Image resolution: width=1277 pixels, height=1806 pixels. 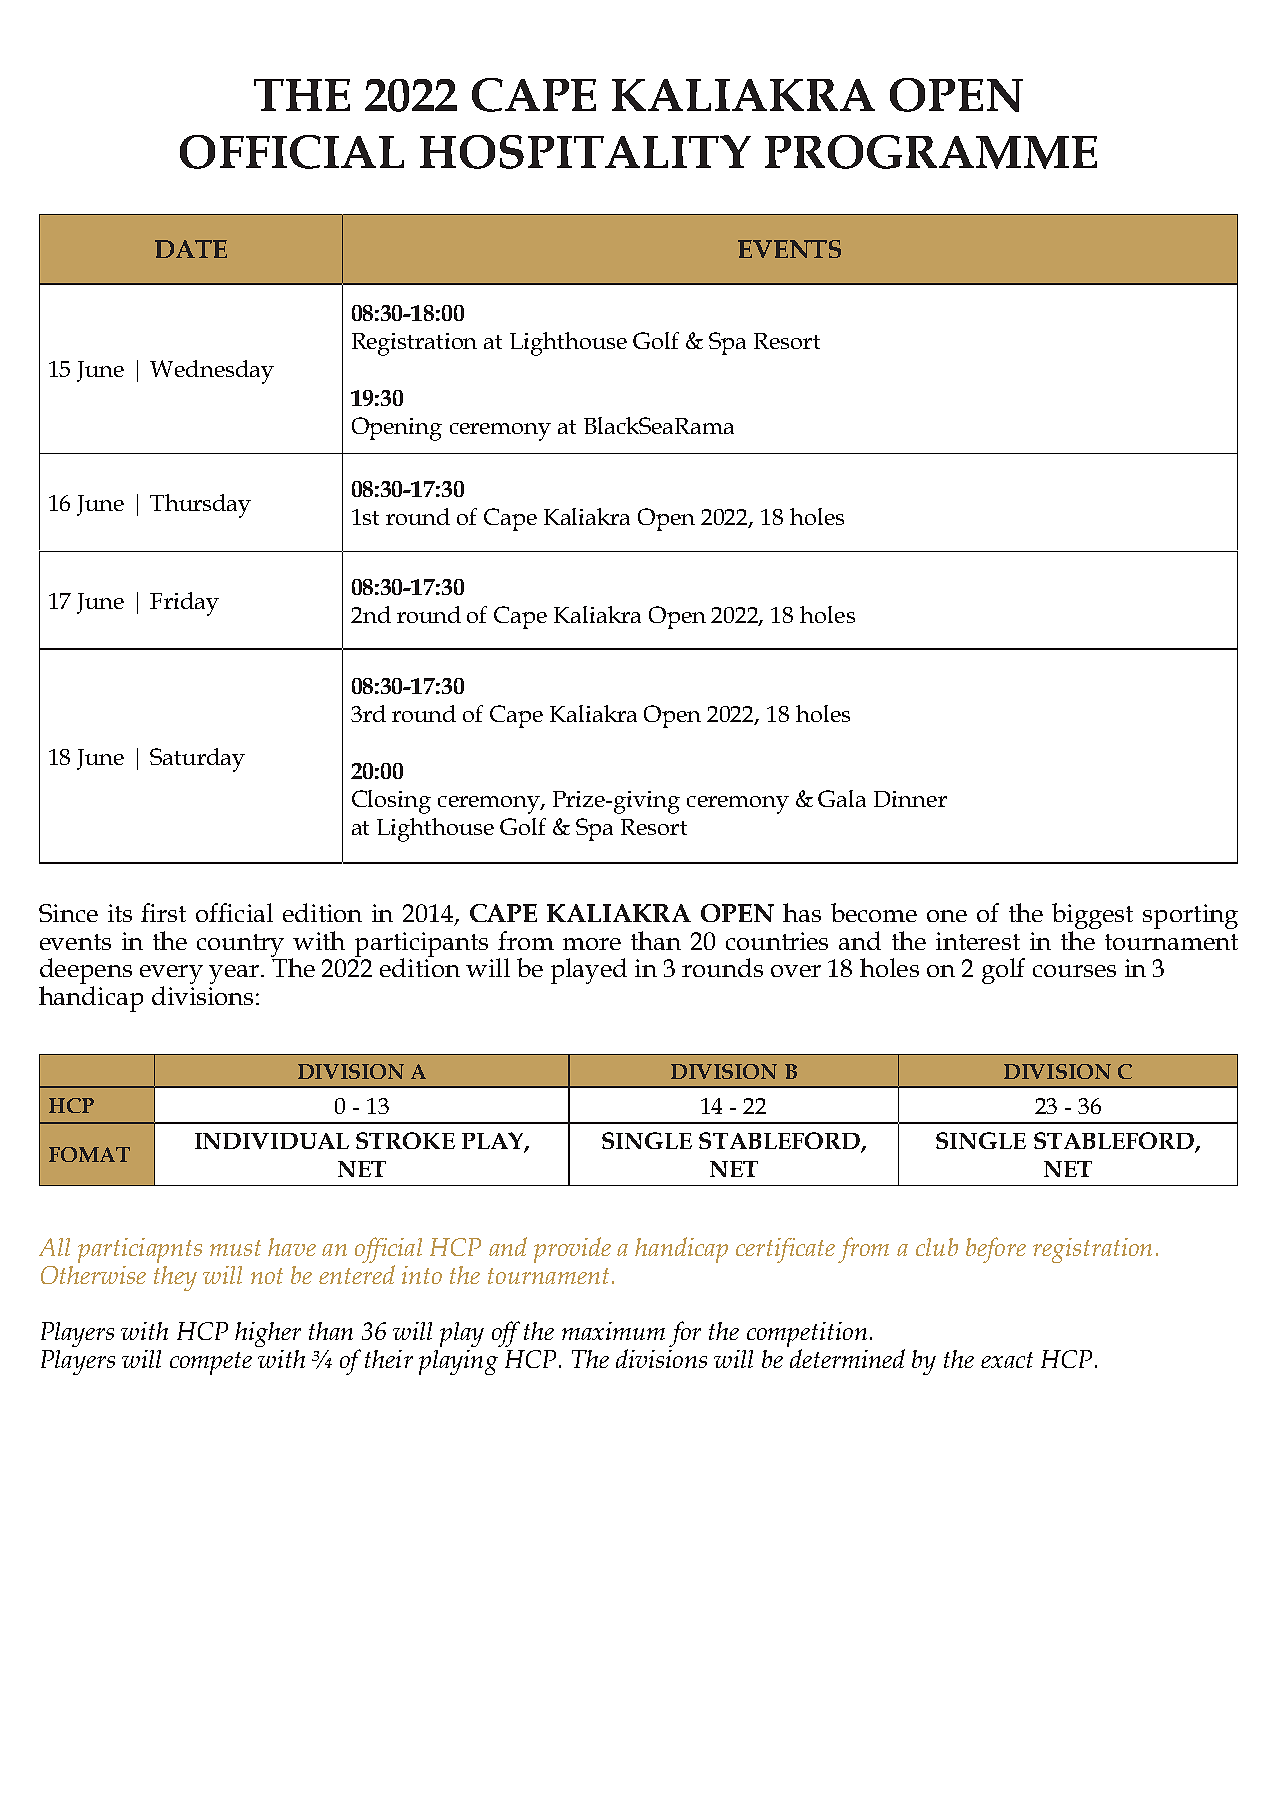 I want to click on INDIVIDUAL, so click(x=272, y=1141).
